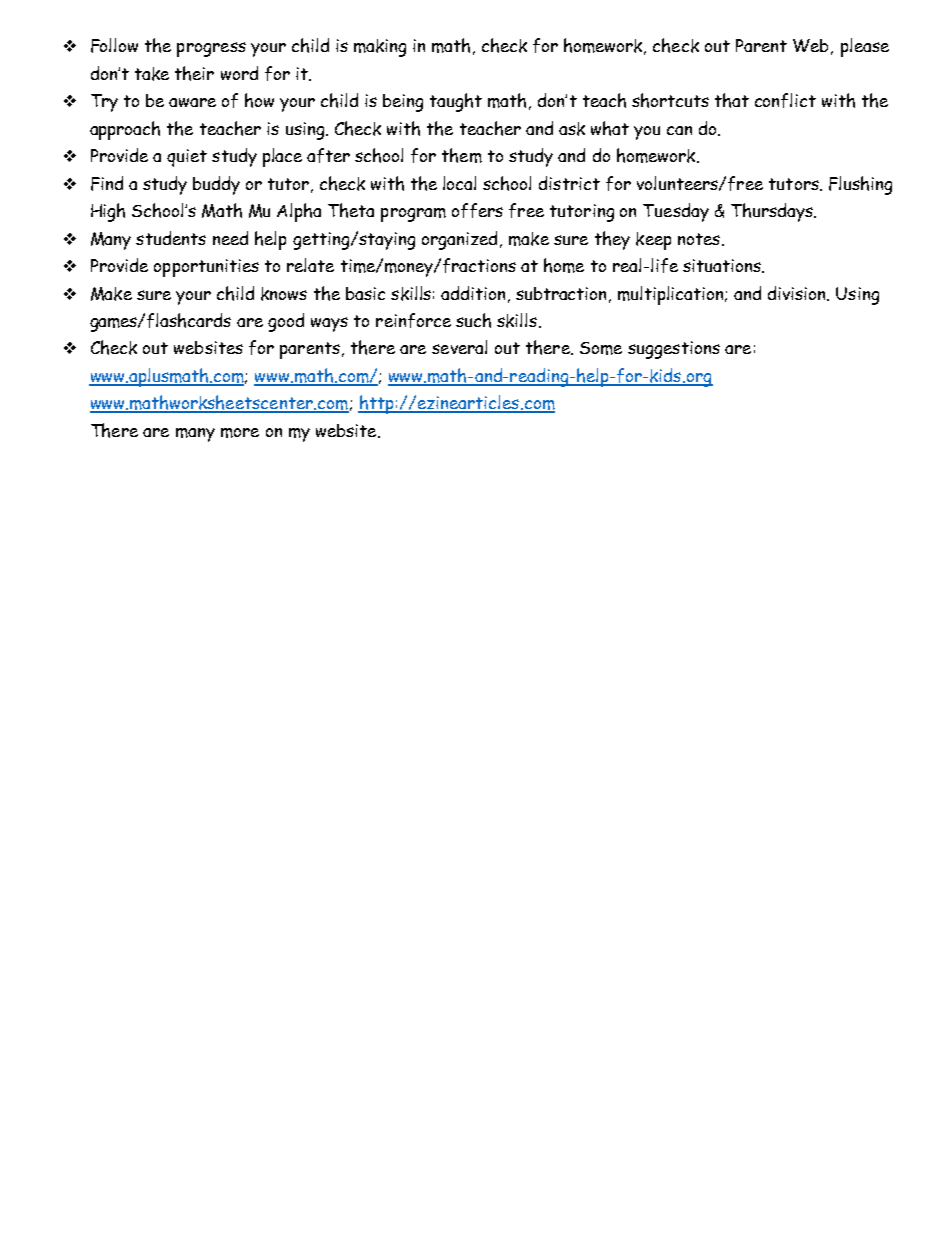 This document has height=1233, width=952. I want to click on division, so click(798, 293).
